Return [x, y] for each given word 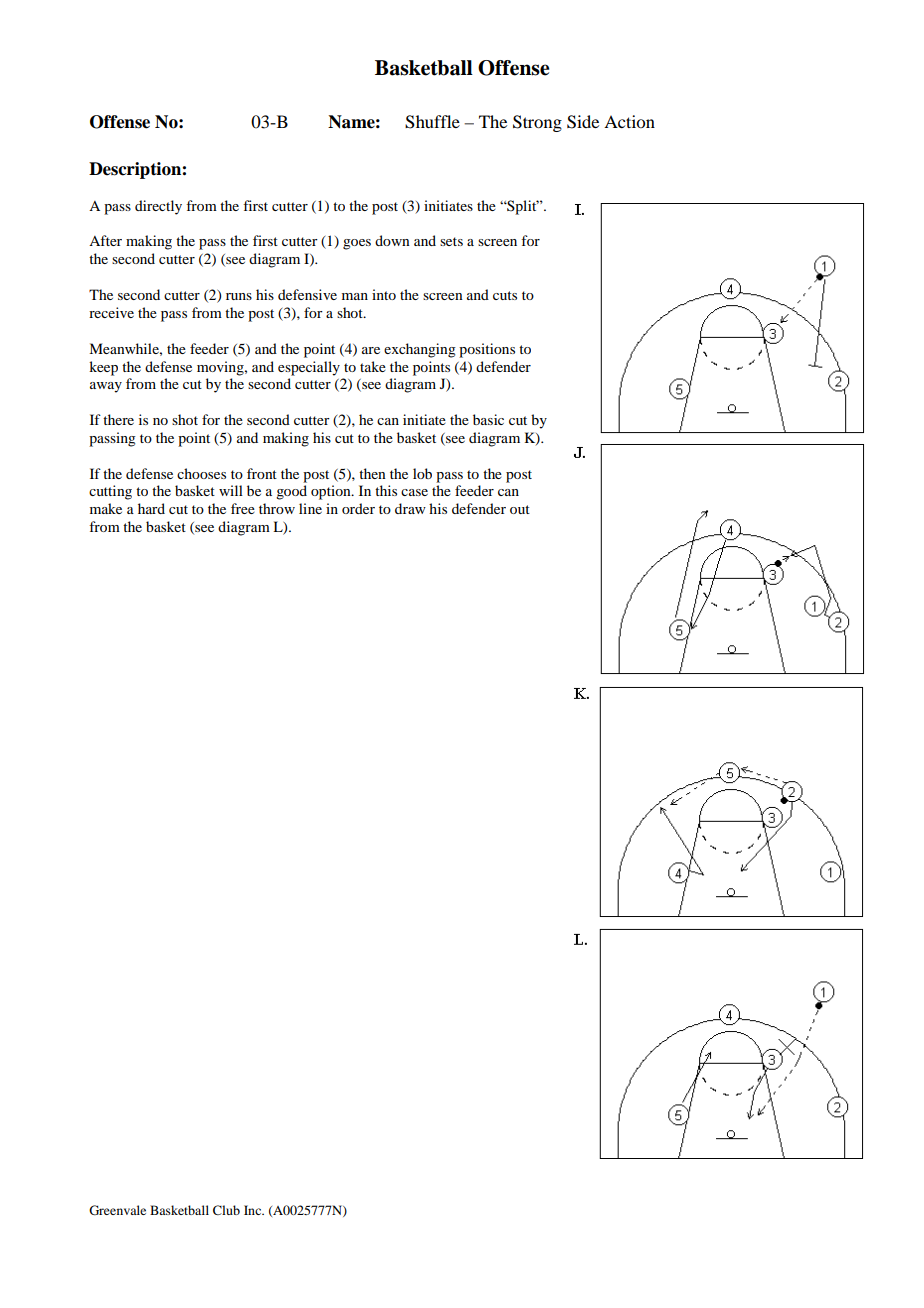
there [118, 419]
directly [158, 207]
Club [226, 1210]
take [373, 366]
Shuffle [432, 122]
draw [410, 508]
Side [583, 122]
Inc [254, 1210]
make [106, 508]
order [358, 508]
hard [151, 508]
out [520, 509]
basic [488, 419]
